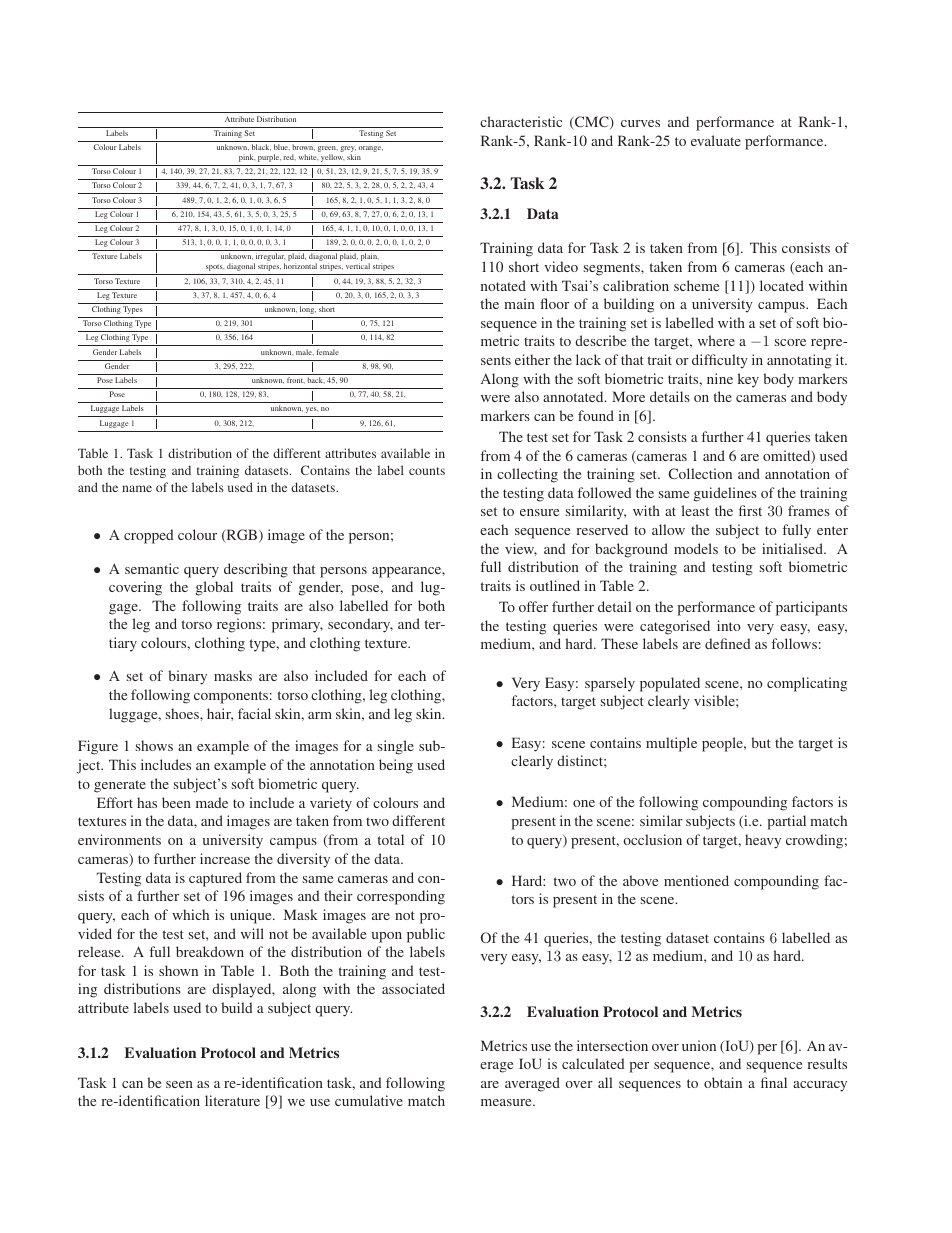  Describe the element at coordinates (729, 625) in the screenshot. I see `into` at that location.
